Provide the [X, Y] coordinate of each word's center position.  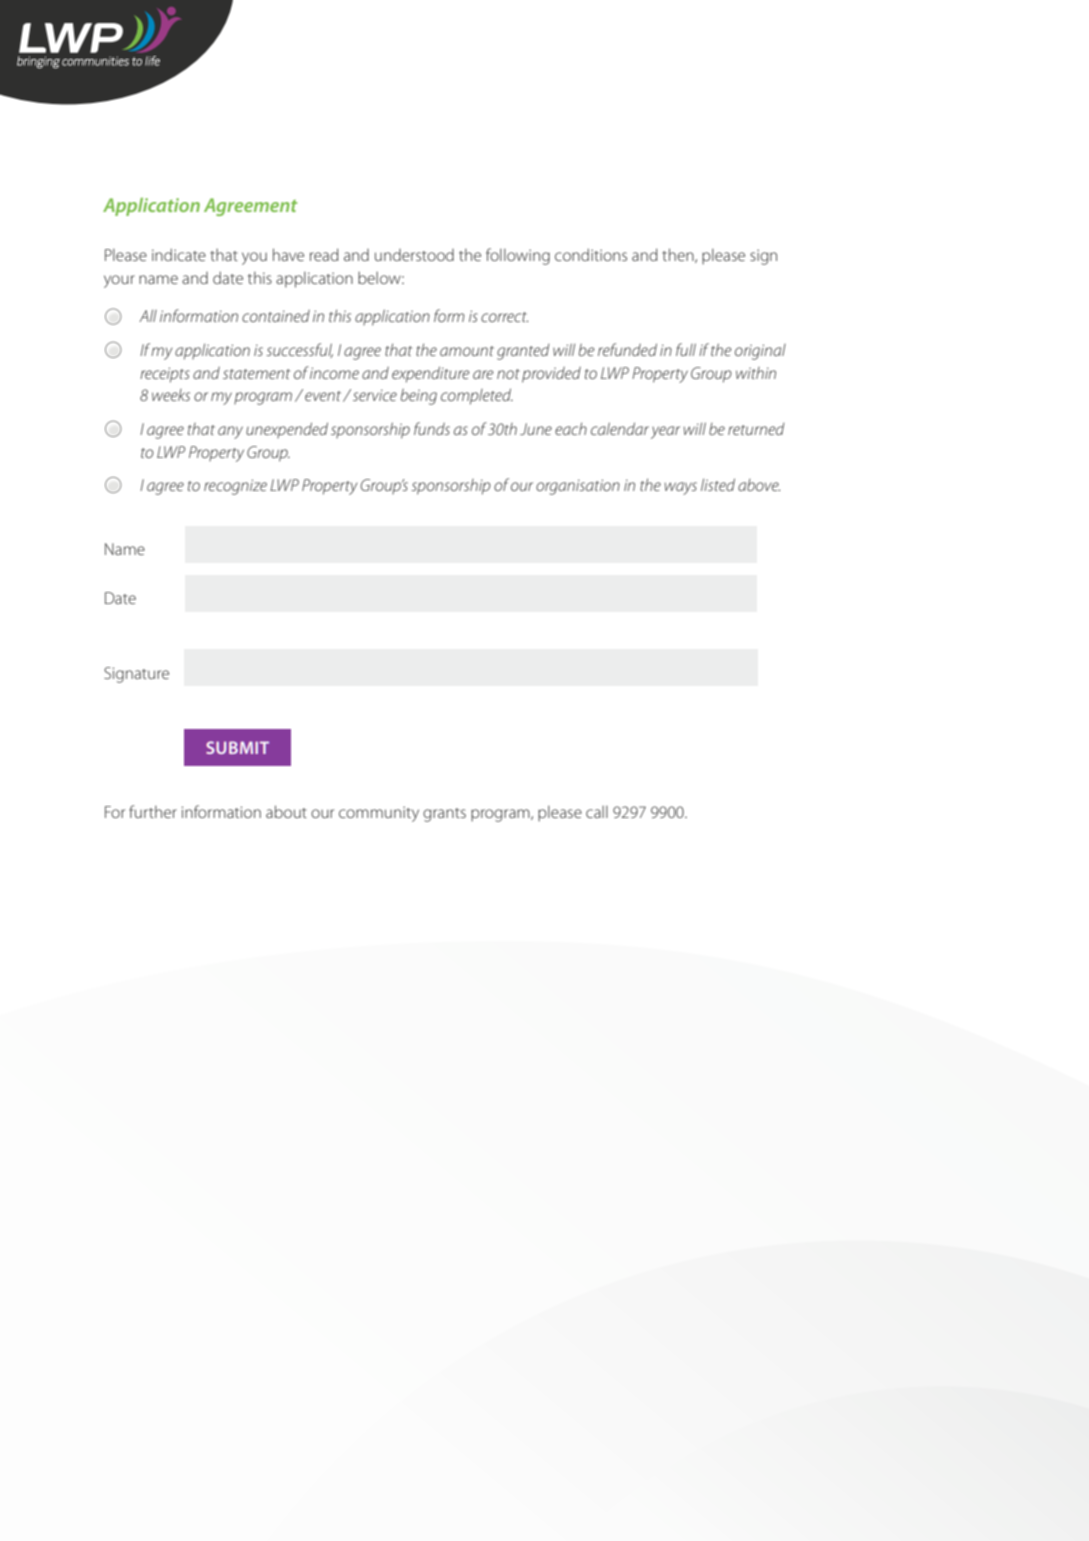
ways [681, 488]
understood [414, 255]
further [153, 811]
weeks [171, 395]
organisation [578, 487]
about [286, 811]
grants [444, 815]
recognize [235, 487]
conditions [591, 254]
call [597, 812]
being [419, 397]
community [379, 814]
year [665, 432]
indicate [179, 254]
